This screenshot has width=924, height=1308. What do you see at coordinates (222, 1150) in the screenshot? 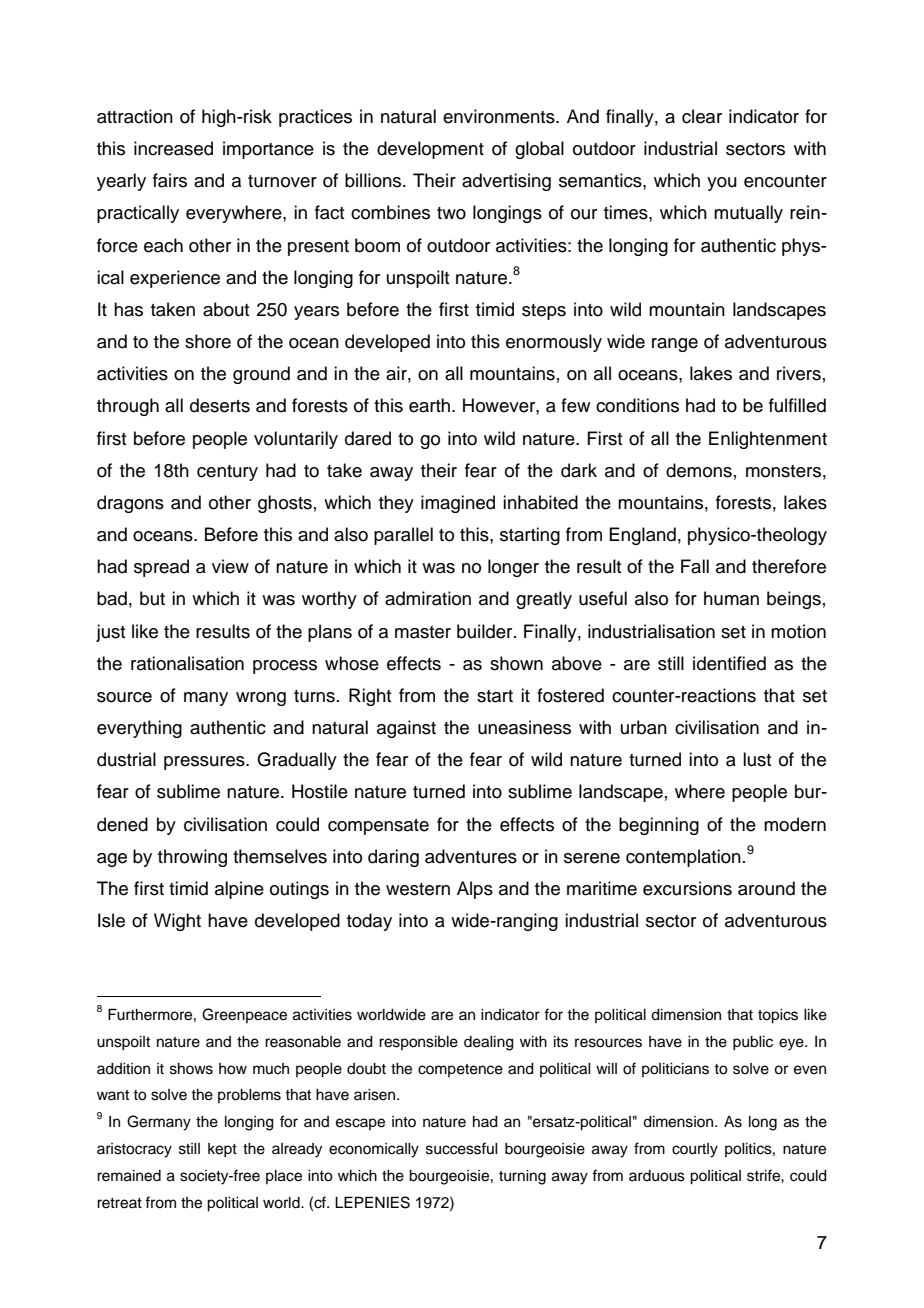
I see `kept` at bounding box center [222, 1150].
